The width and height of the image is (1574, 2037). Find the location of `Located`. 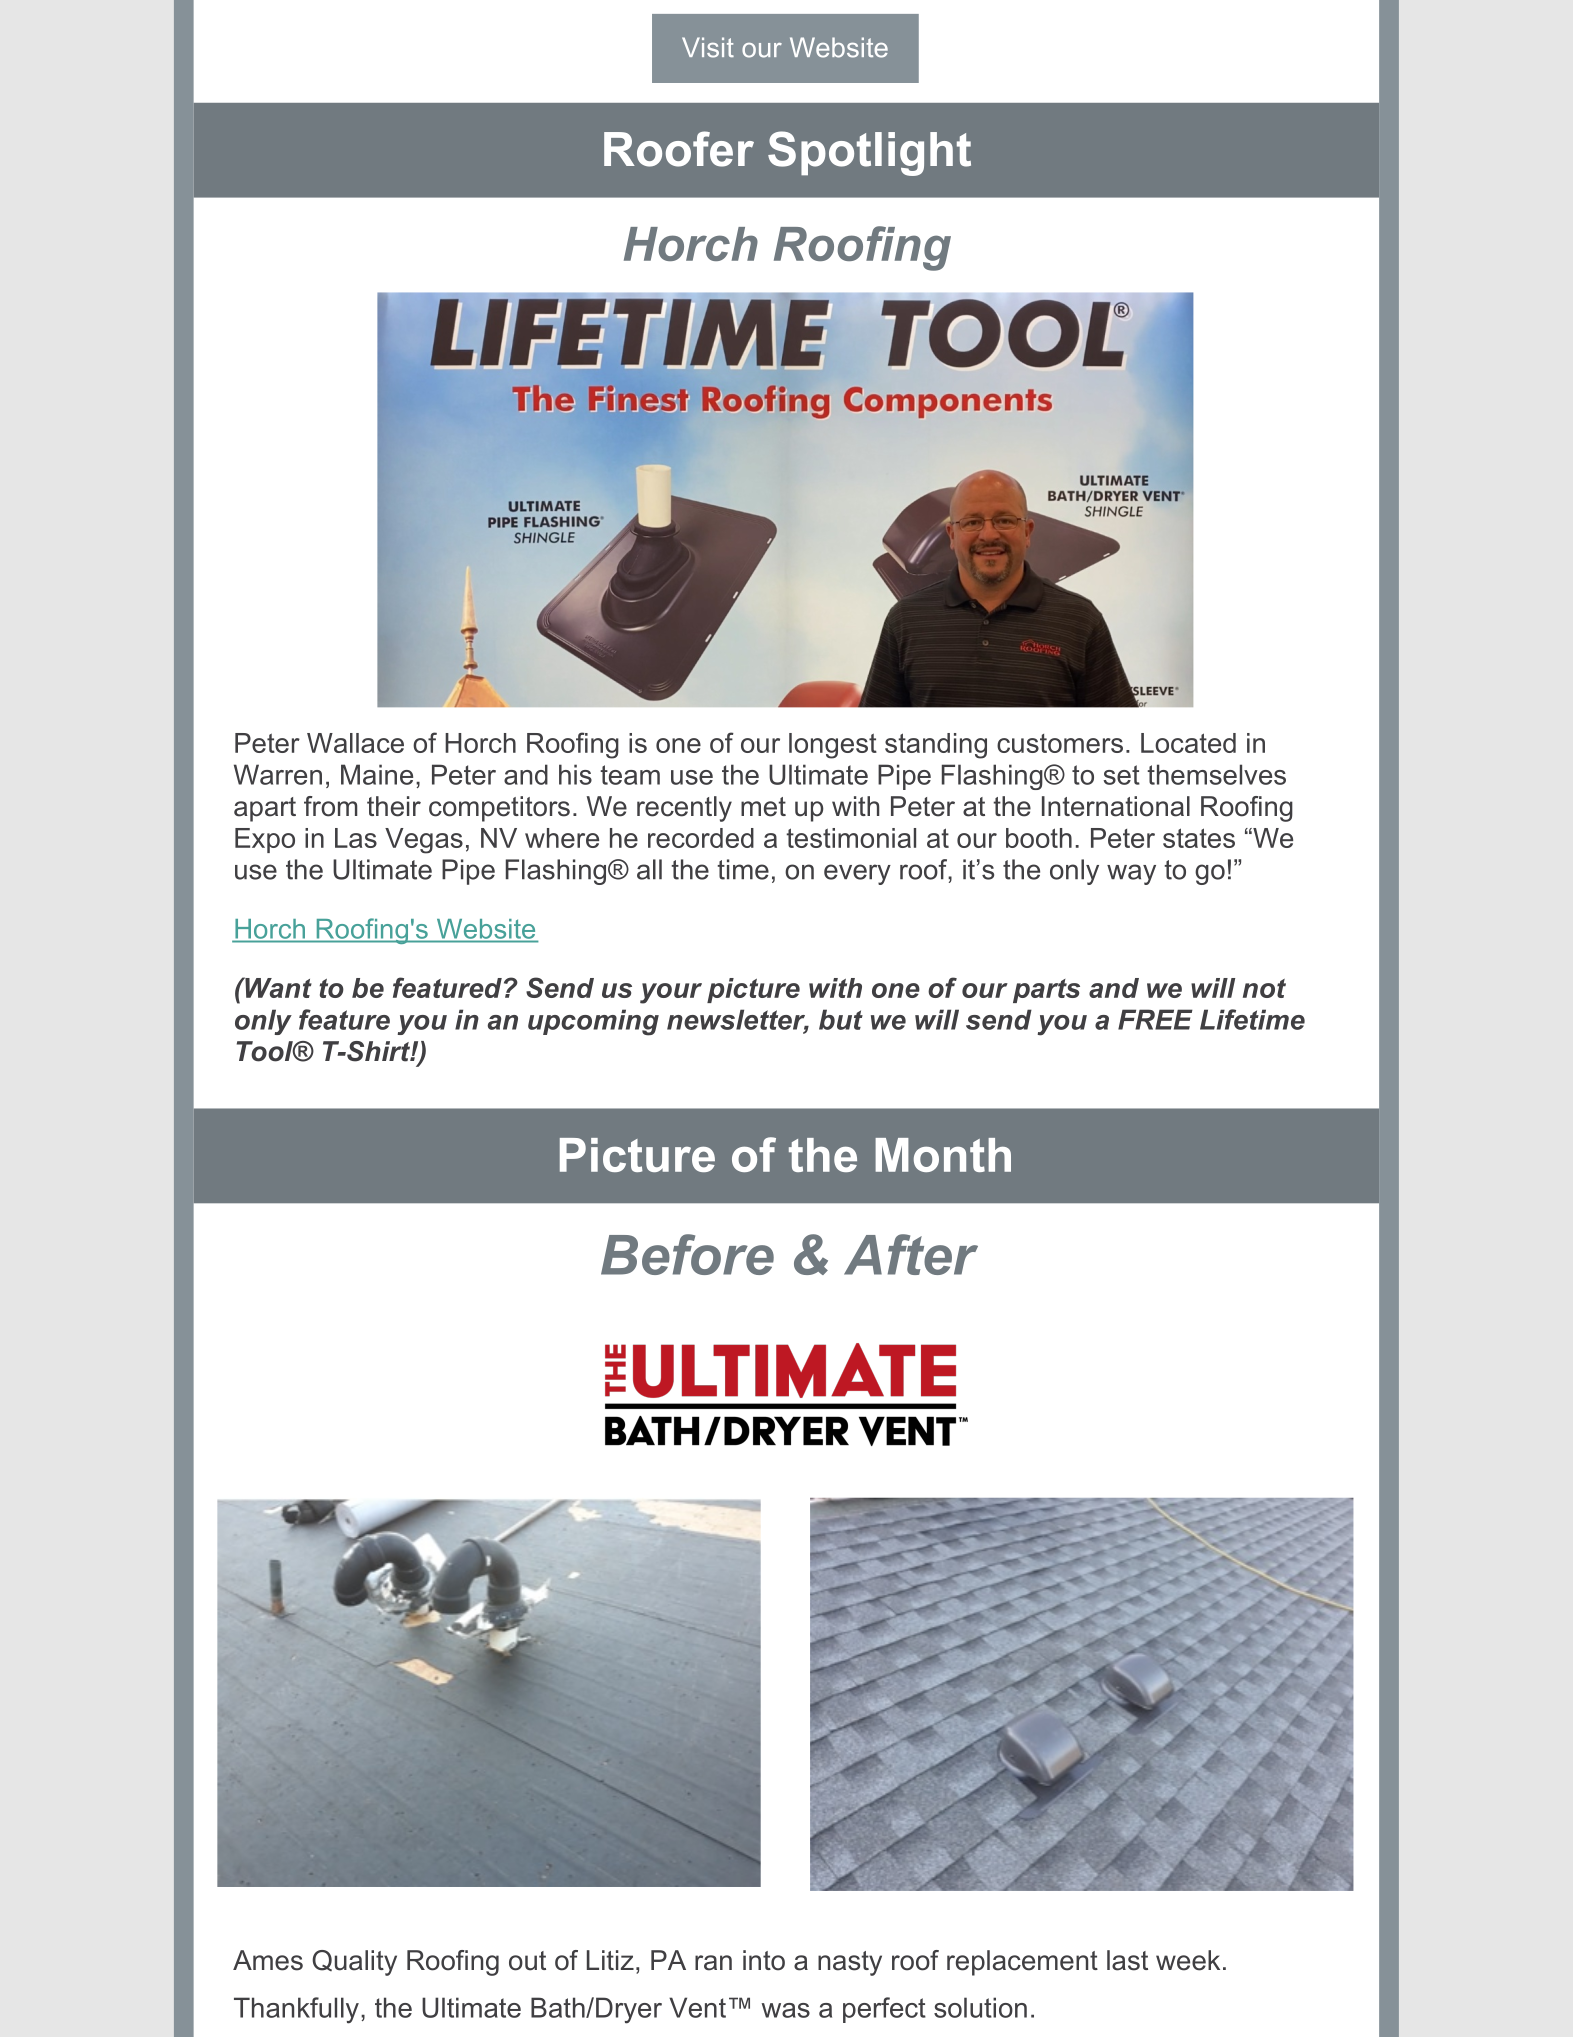

Located is located at coordinates (1188, 743).
